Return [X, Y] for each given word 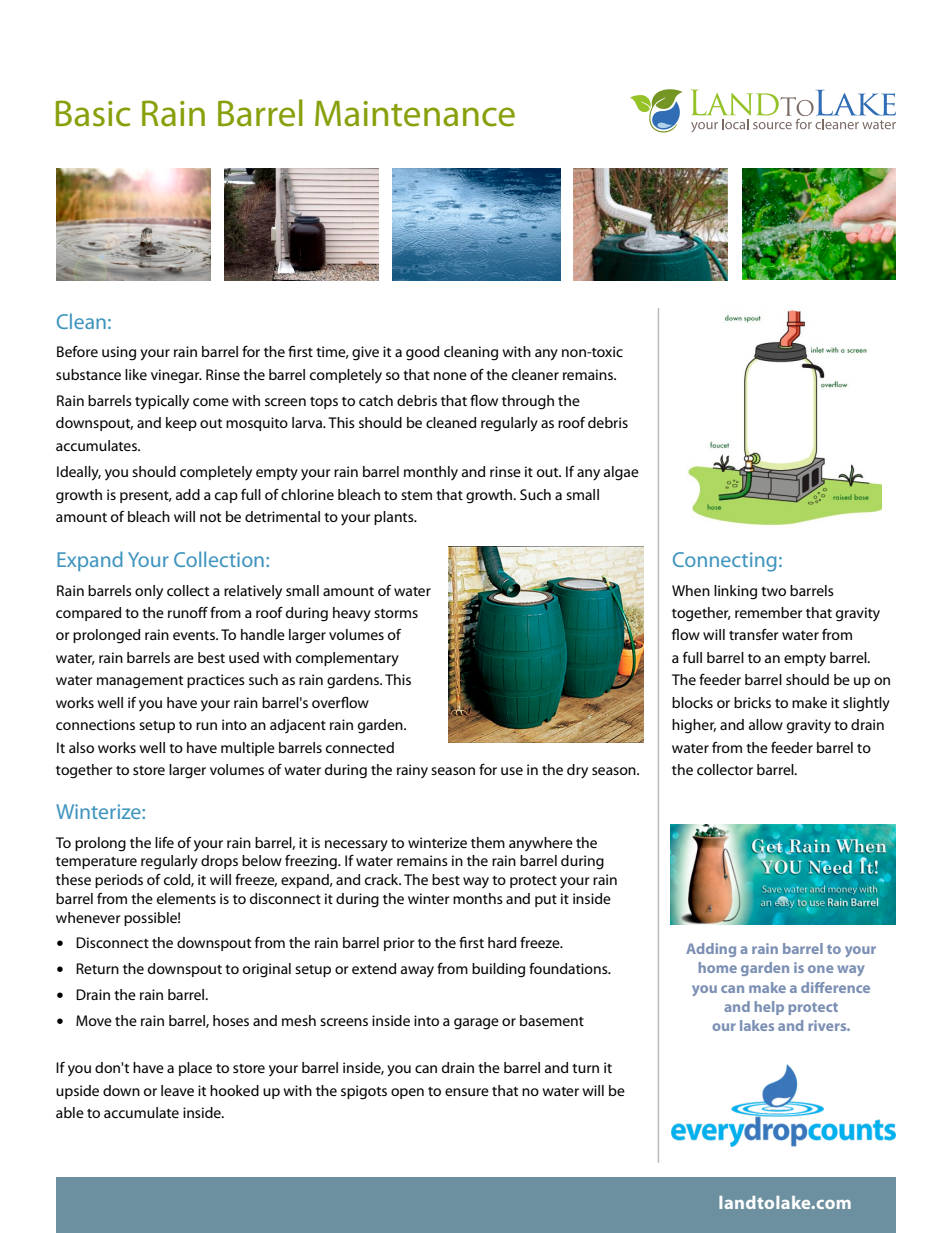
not [210, 517]
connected [360, 747]
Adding [711, 950]
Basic [93, 113]
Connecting [724, 562]
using [119, 353]
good [422, 353]
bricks [752, 702]
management [140, 682]
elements [186, 898]
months [478, 898]
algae [621, 473]
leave [177, 1090]
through [528, 402]
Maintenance [415, 114]
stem [416, 495]
